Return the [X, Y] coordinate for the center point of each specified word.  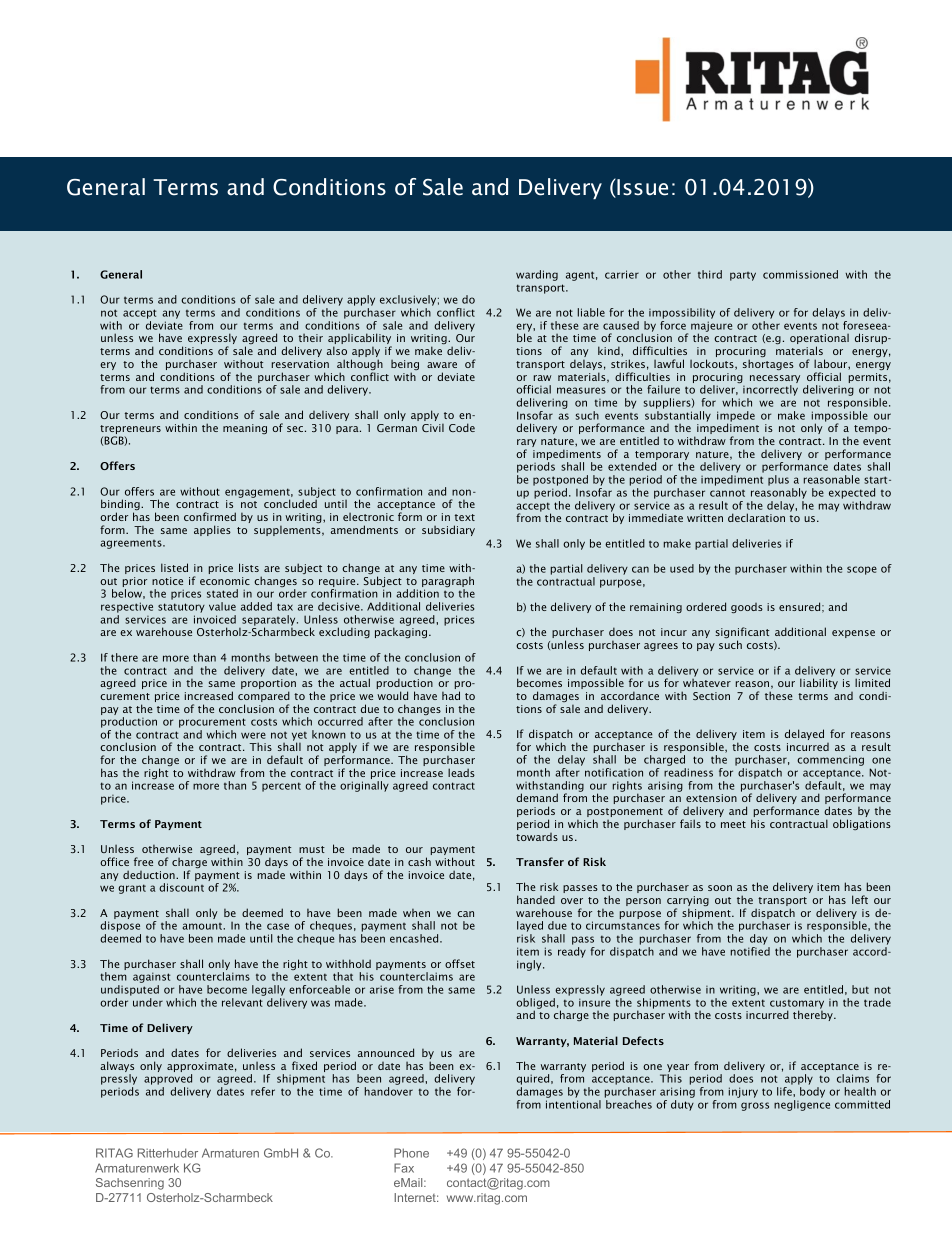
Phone [411, 1153]
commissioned [800, 274]
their [311, 338]
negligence [802, 1105]
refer [263, 1091]
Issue [641, 188]
